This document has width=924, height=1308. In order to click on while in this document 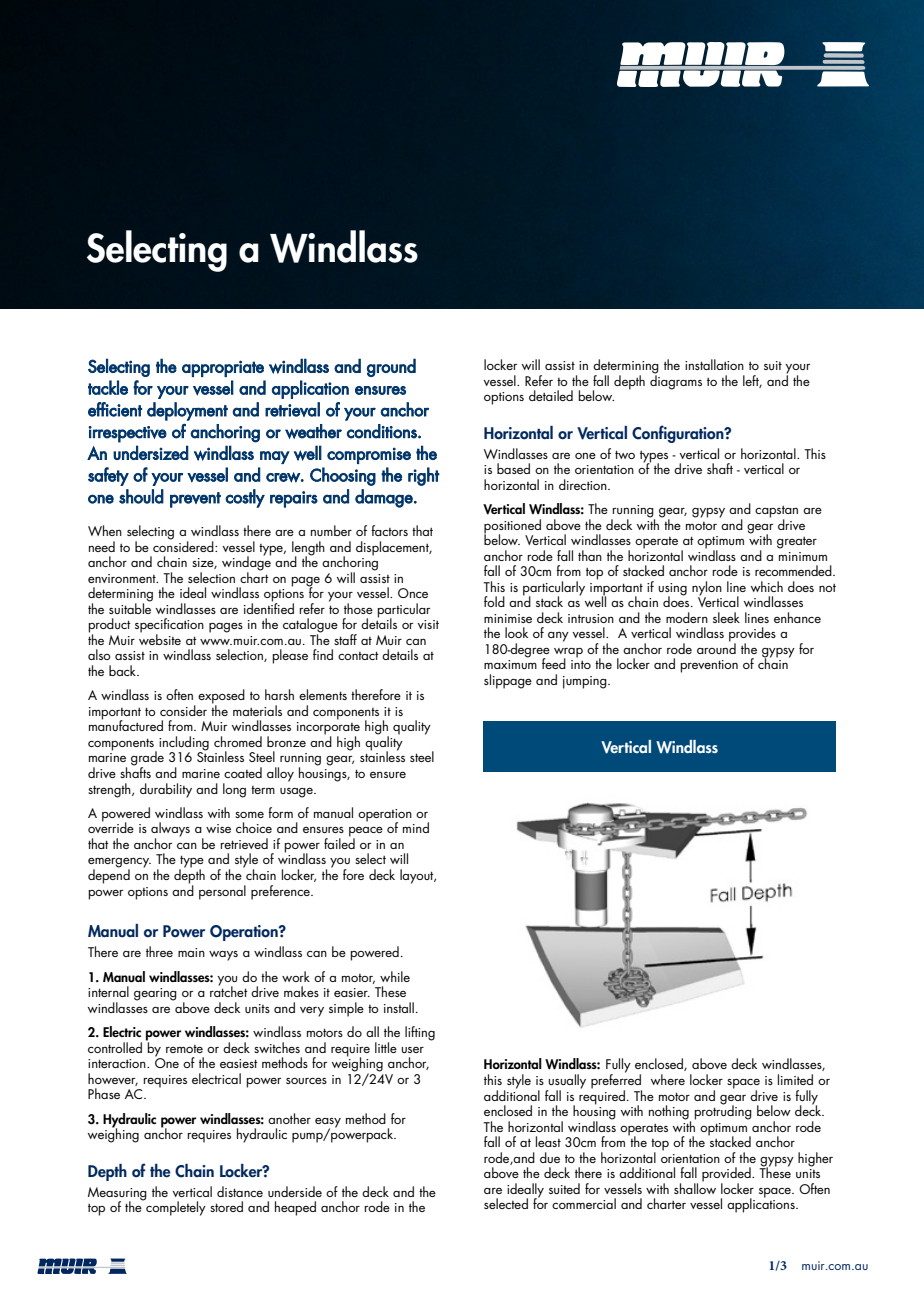, I will do `click(395, 976)`.
